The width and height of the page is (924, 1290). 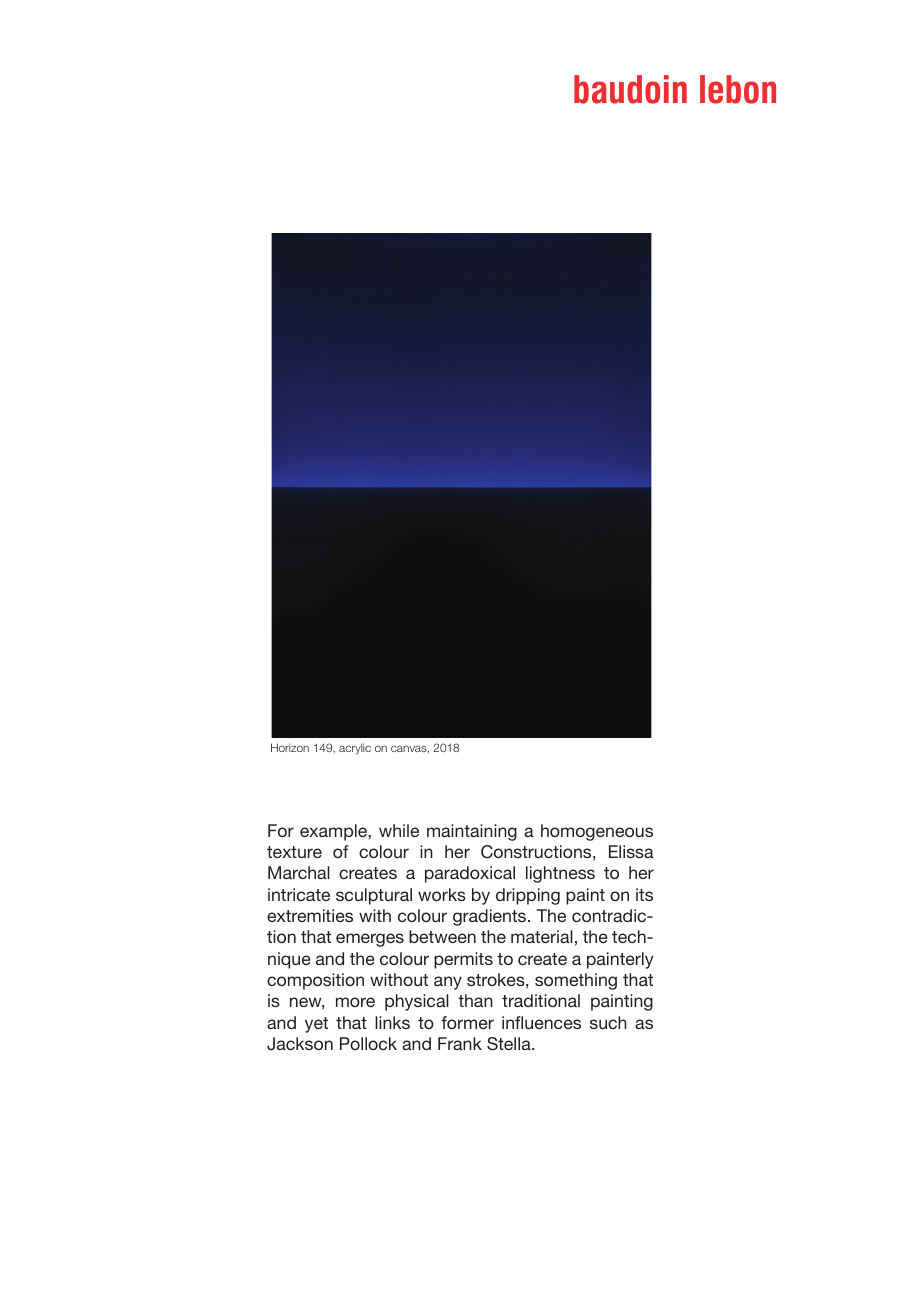 What do you see at coordinates (608, 1022) in the page?
I see `such` at bounding box center [608, 1022].
